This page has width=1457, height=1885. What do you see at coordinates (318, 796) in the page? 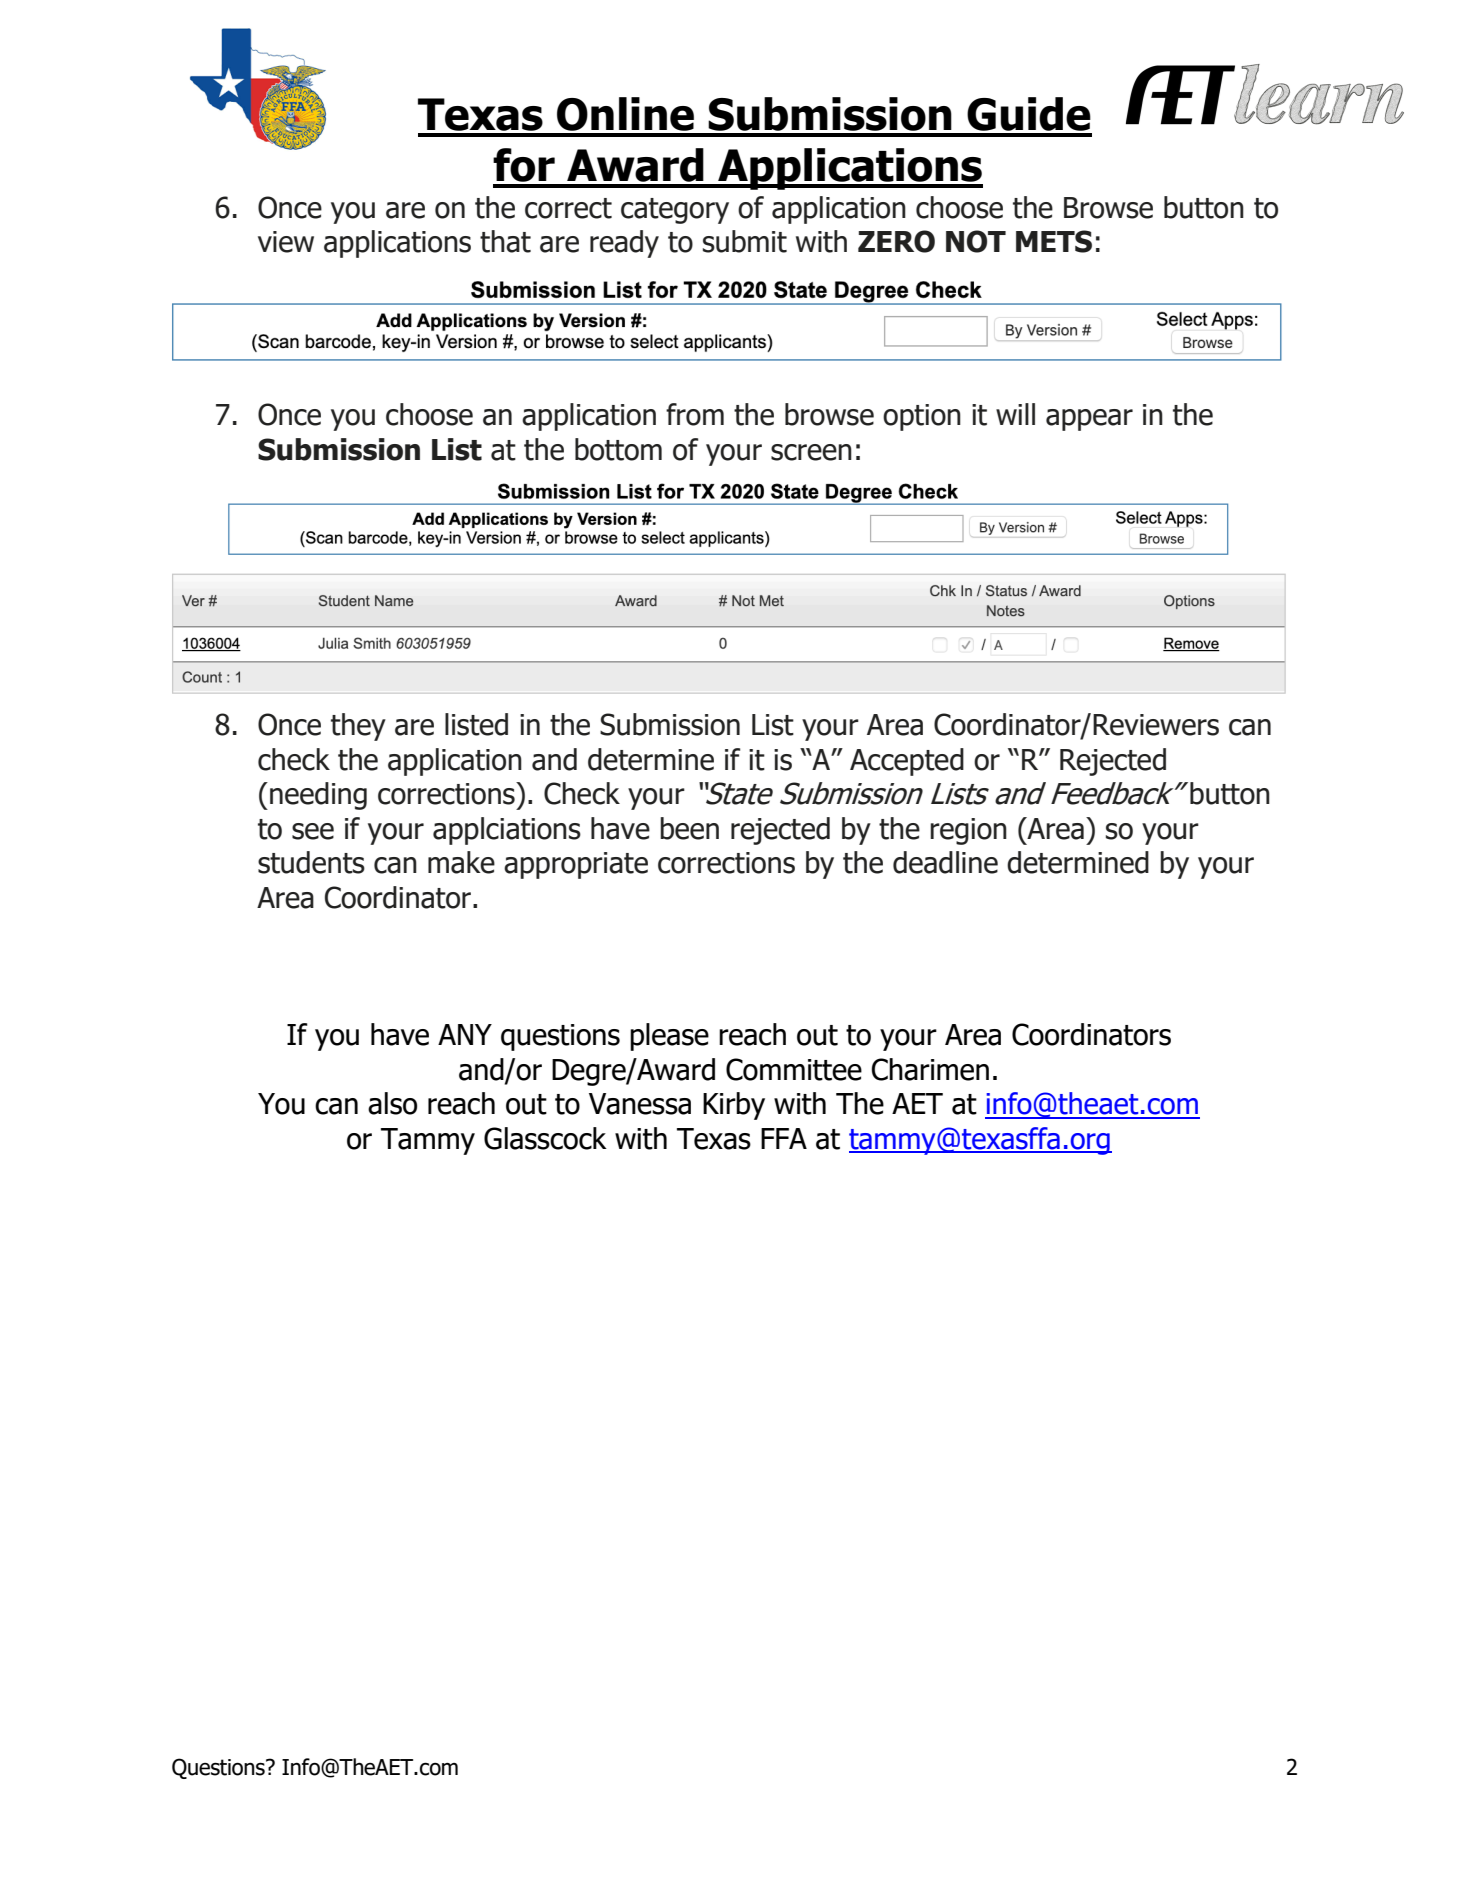
I see `needing` at bounding box center [318, 796].
